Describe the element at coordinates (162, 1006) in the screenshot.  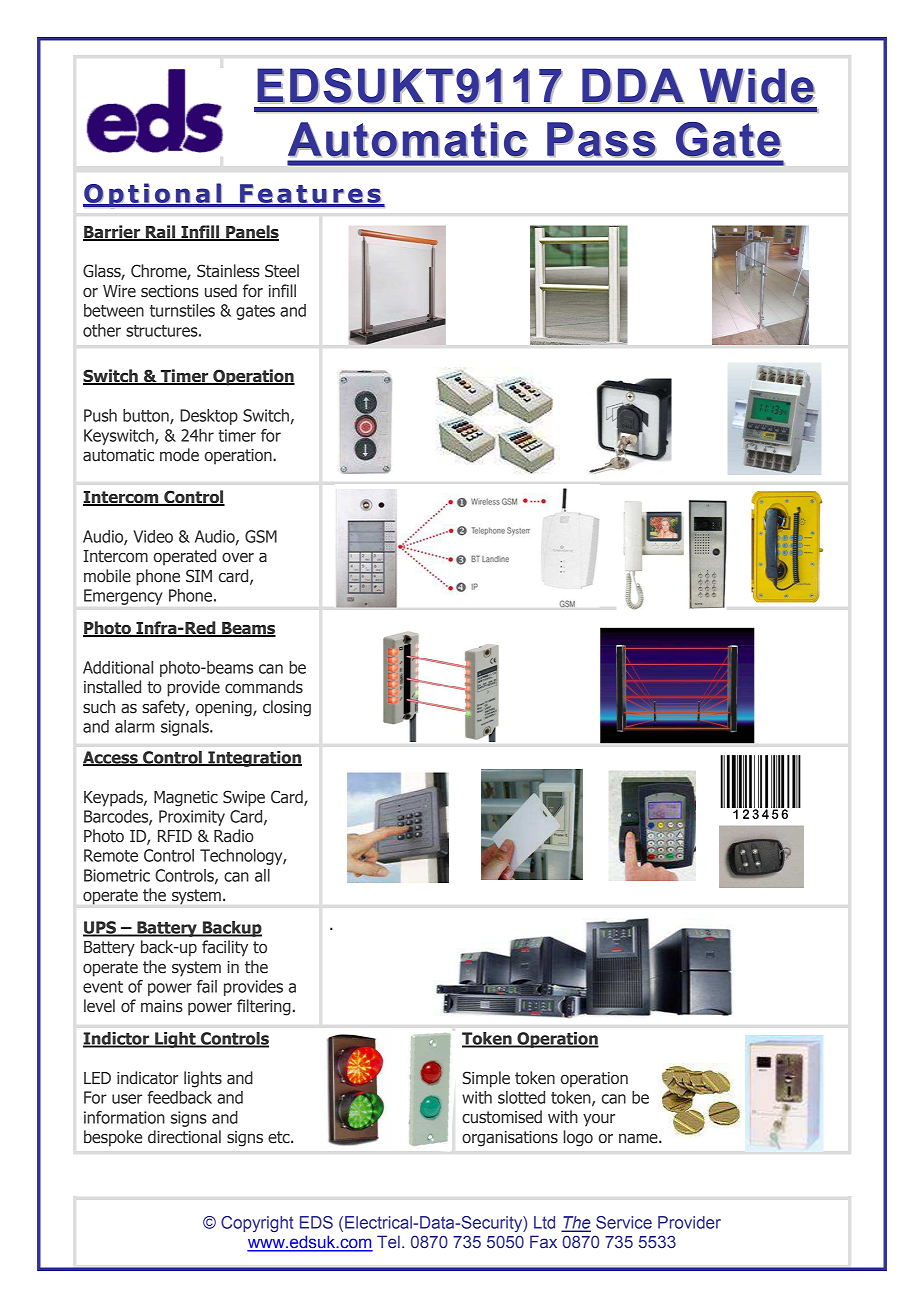
I see `mains` at that location.
